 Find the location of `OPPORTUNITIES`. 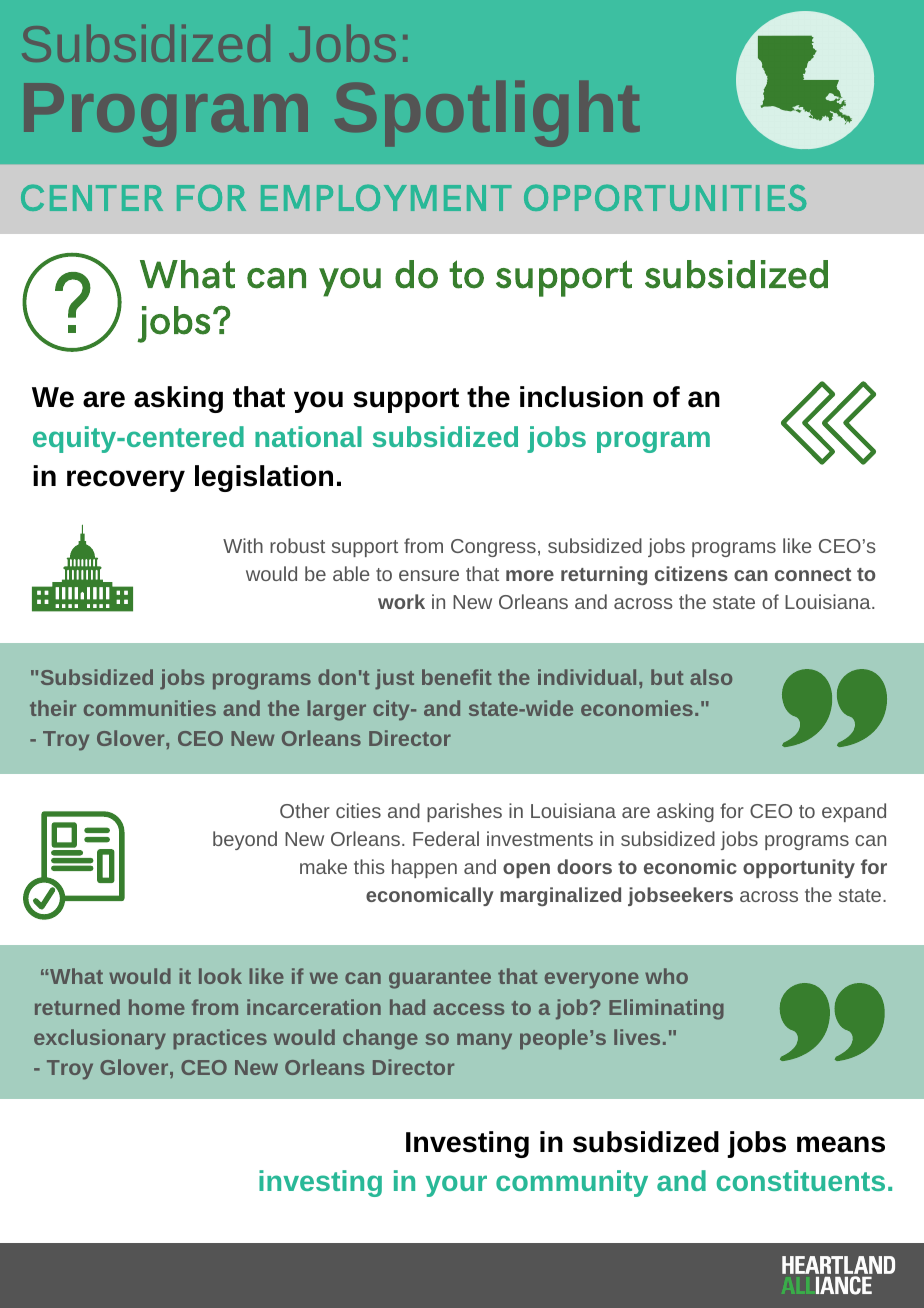

OPPORTUNITIES is located at coordinates (665, 197).
